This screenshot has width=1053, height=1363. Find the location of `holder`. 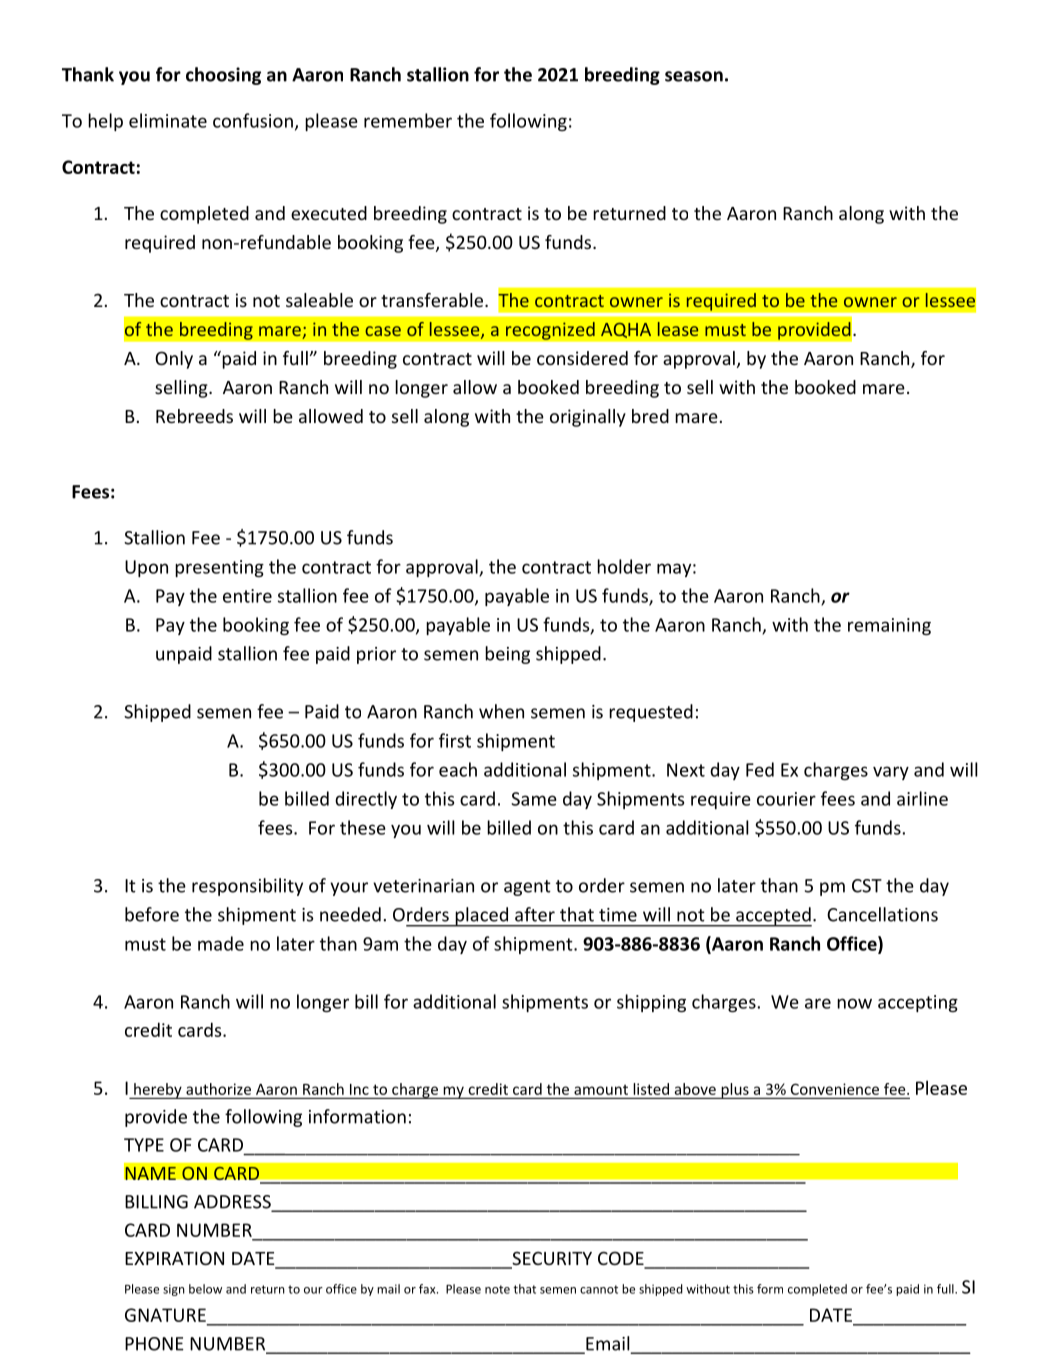

holder is located at coordinates (624, 566).
